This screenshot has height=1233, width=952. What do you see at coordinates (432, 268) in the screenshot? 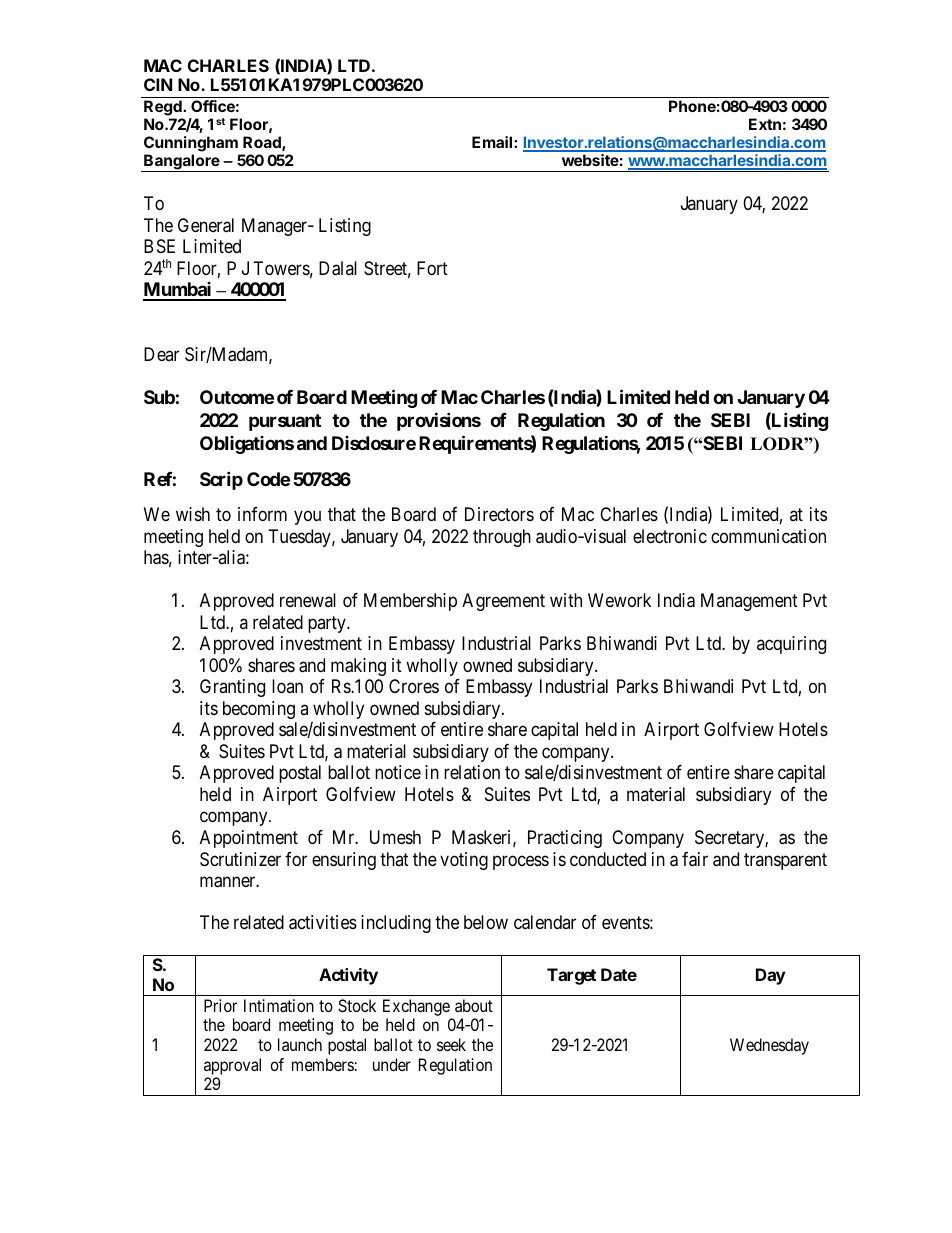
I see `Fort` at bounding box center [432, 268].
